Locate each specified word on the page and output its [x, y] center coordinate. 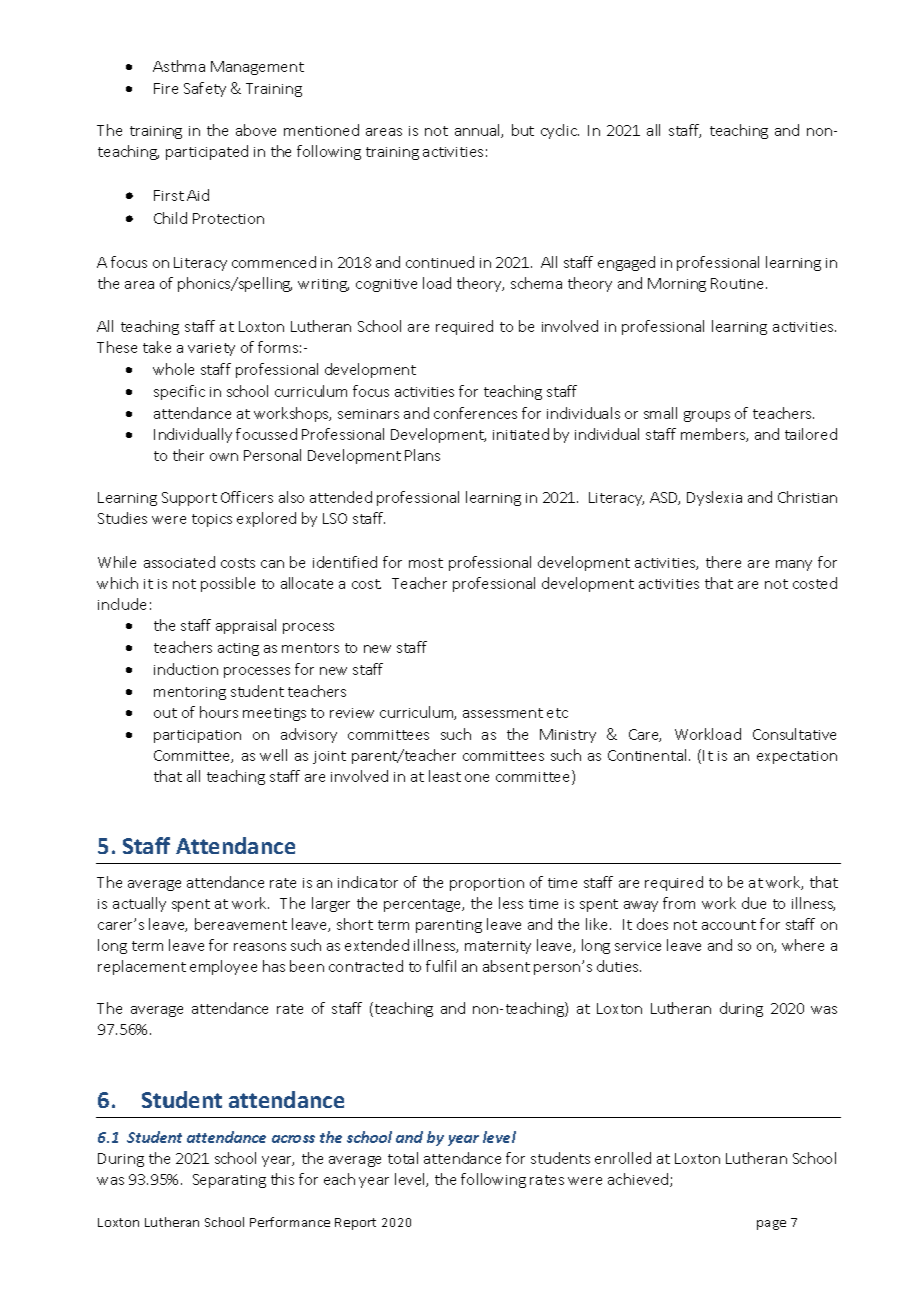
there [723, 562]
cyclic [560, 131]
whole [173, 369]
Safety [205, 89]
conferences [475, 413]
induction [186, 669]
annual [478, 131]
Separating [229, 1181]
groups [707, 416]
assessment [503, 713]
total [403, 1158]
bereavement [241, 924]
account [729, 925]
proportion [487, 884]
